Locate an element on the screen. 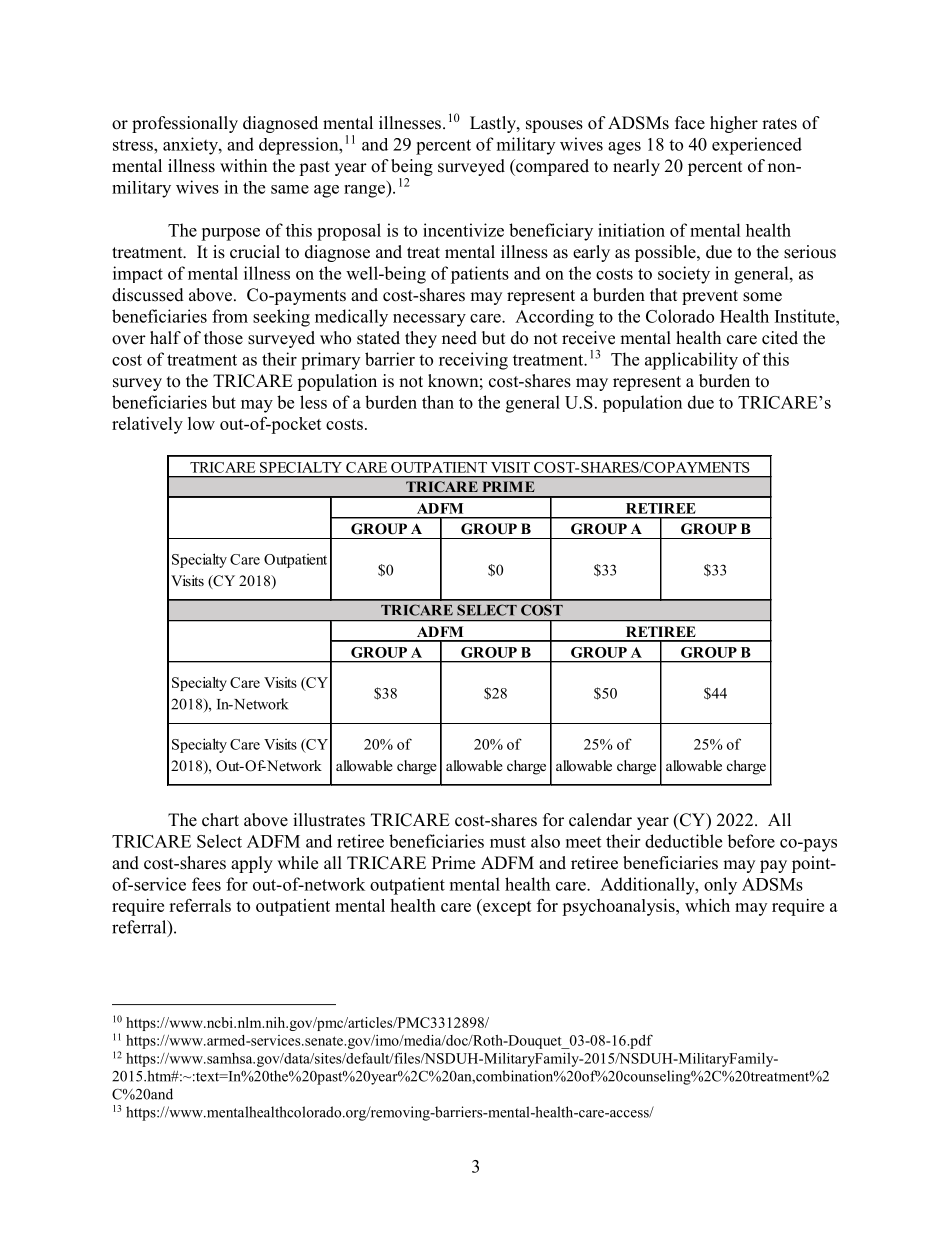 This screenshot has width=952, height=1233. than is located at coordinates (438, 402).
